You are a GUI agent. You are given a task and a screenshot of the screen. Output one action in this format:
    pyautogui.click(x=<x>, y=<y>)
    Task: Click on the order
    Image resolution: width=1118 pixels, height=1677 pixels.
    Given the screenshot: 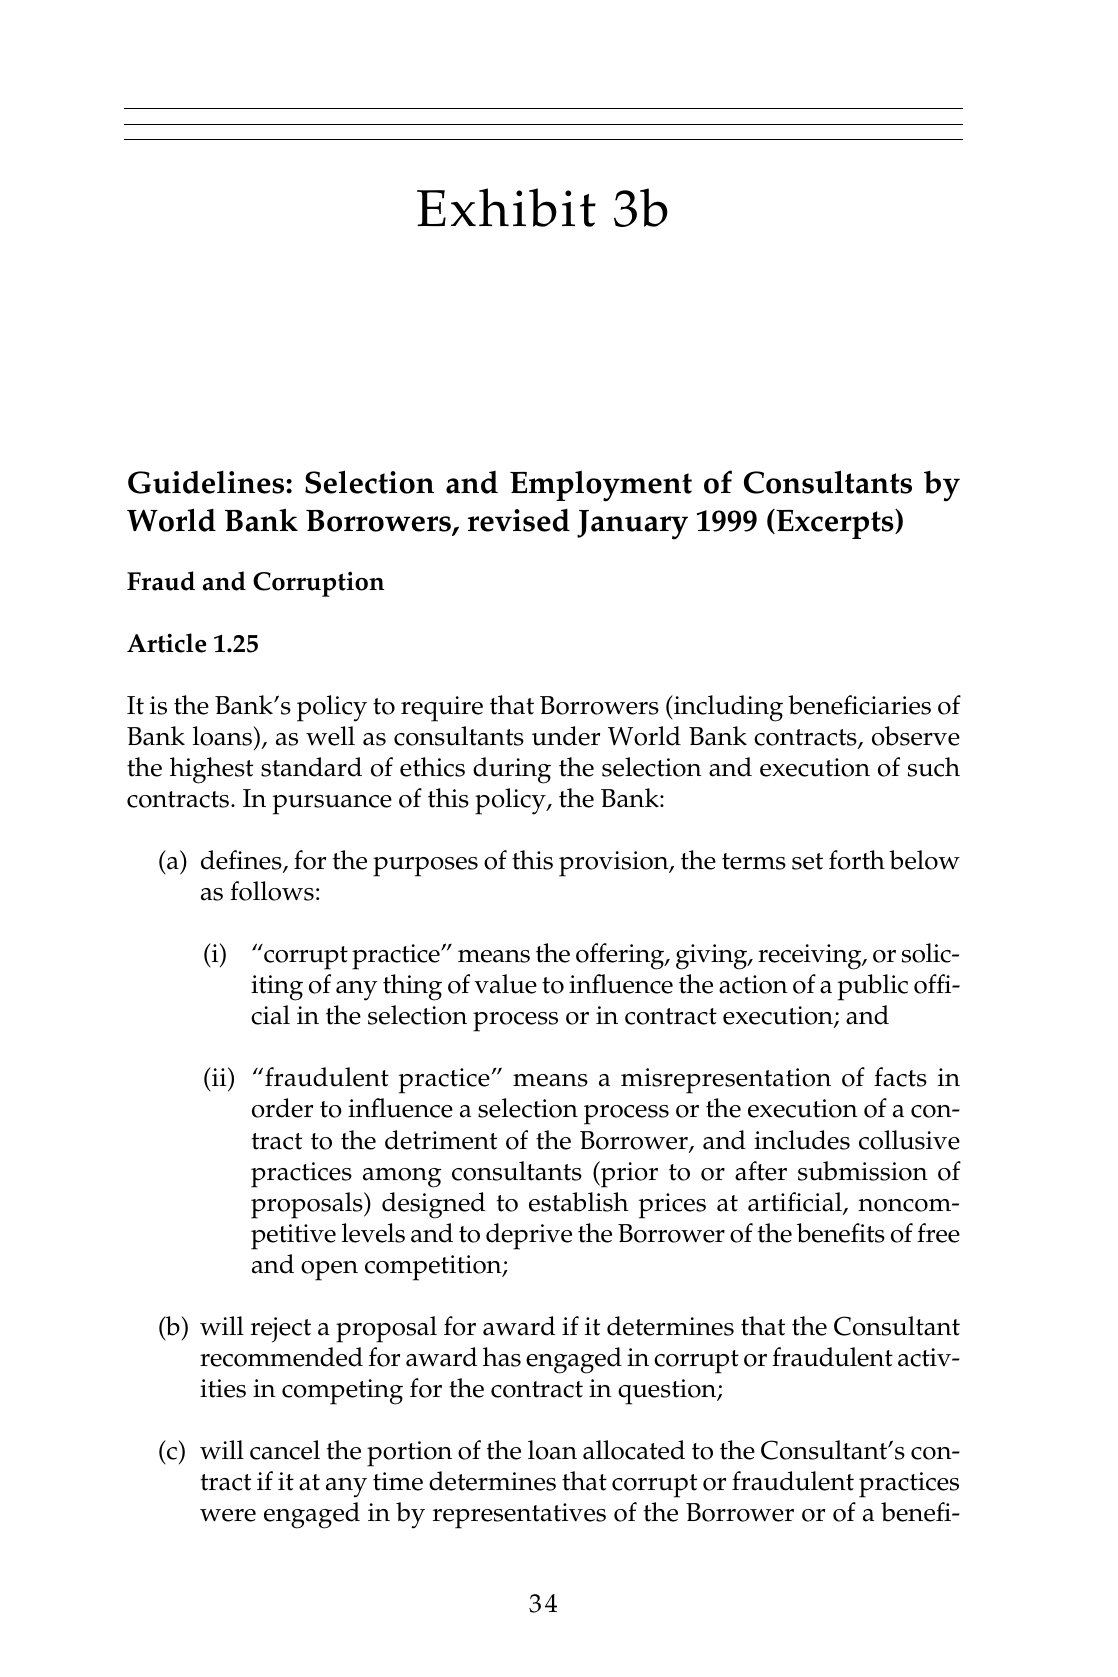 What is the action you would take?
    pyautogui.click(x=282, y=1108)
